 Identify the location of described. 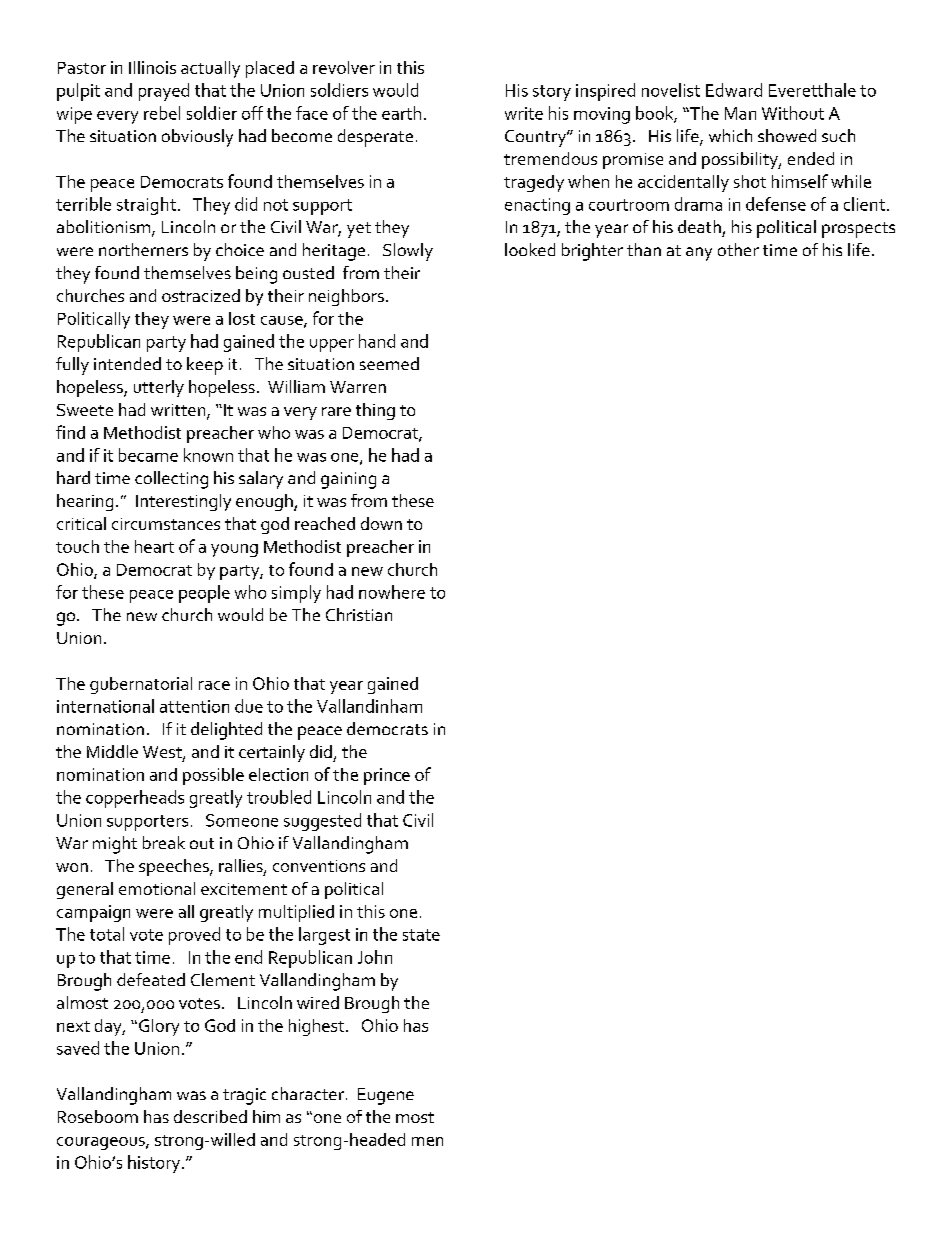
(210, 1116).
